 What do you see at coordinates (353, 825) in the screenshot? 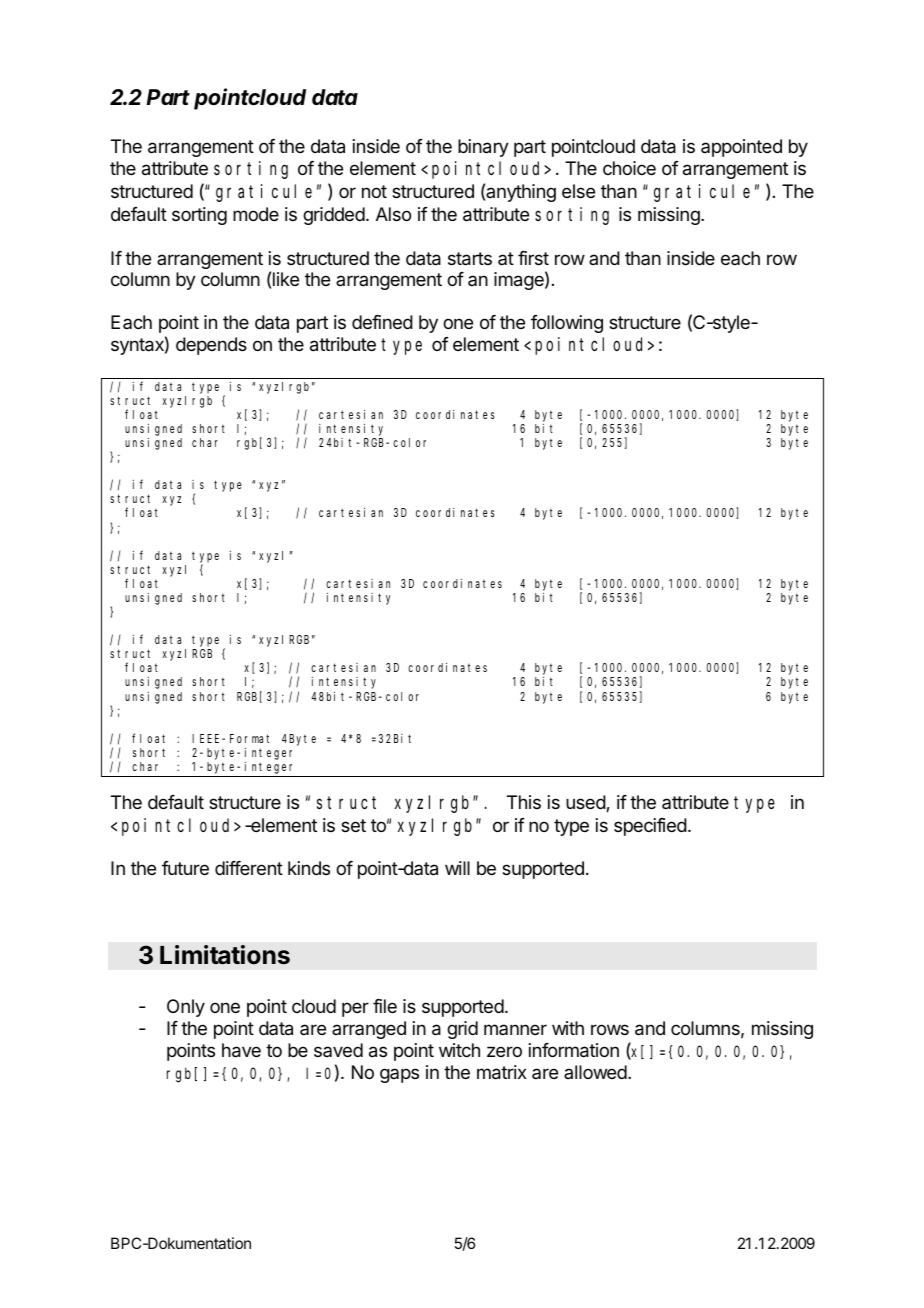
I see `set` at bounding box center [353, 825].
